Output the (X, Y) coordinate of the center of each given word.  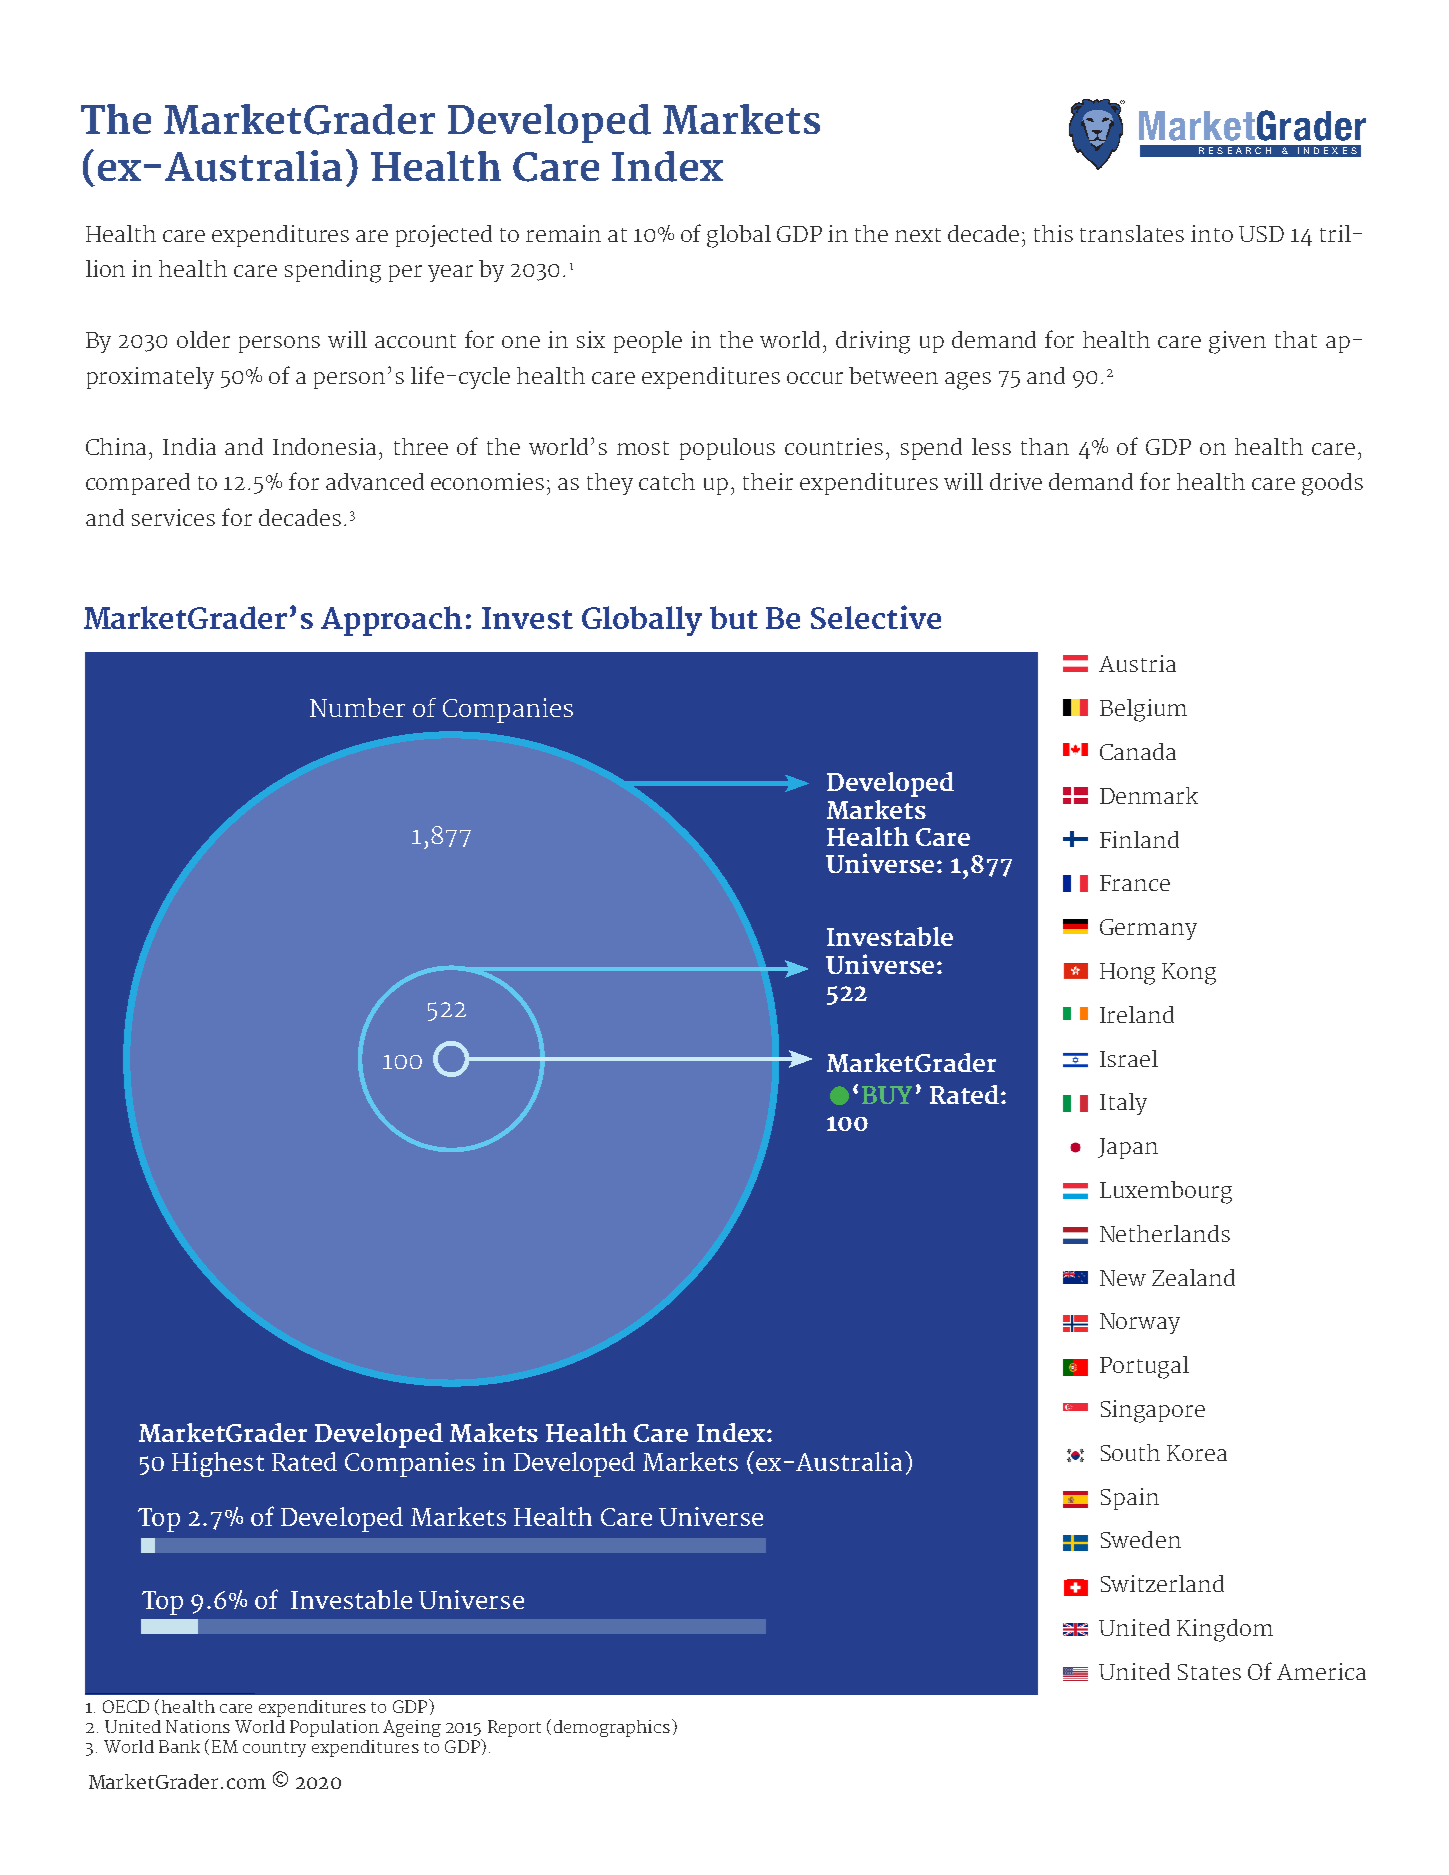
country (274, 1749)
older (203, 339)
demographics (612, 1728)
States (1209, 1672)
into (1212, 233)
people (648, 342)
